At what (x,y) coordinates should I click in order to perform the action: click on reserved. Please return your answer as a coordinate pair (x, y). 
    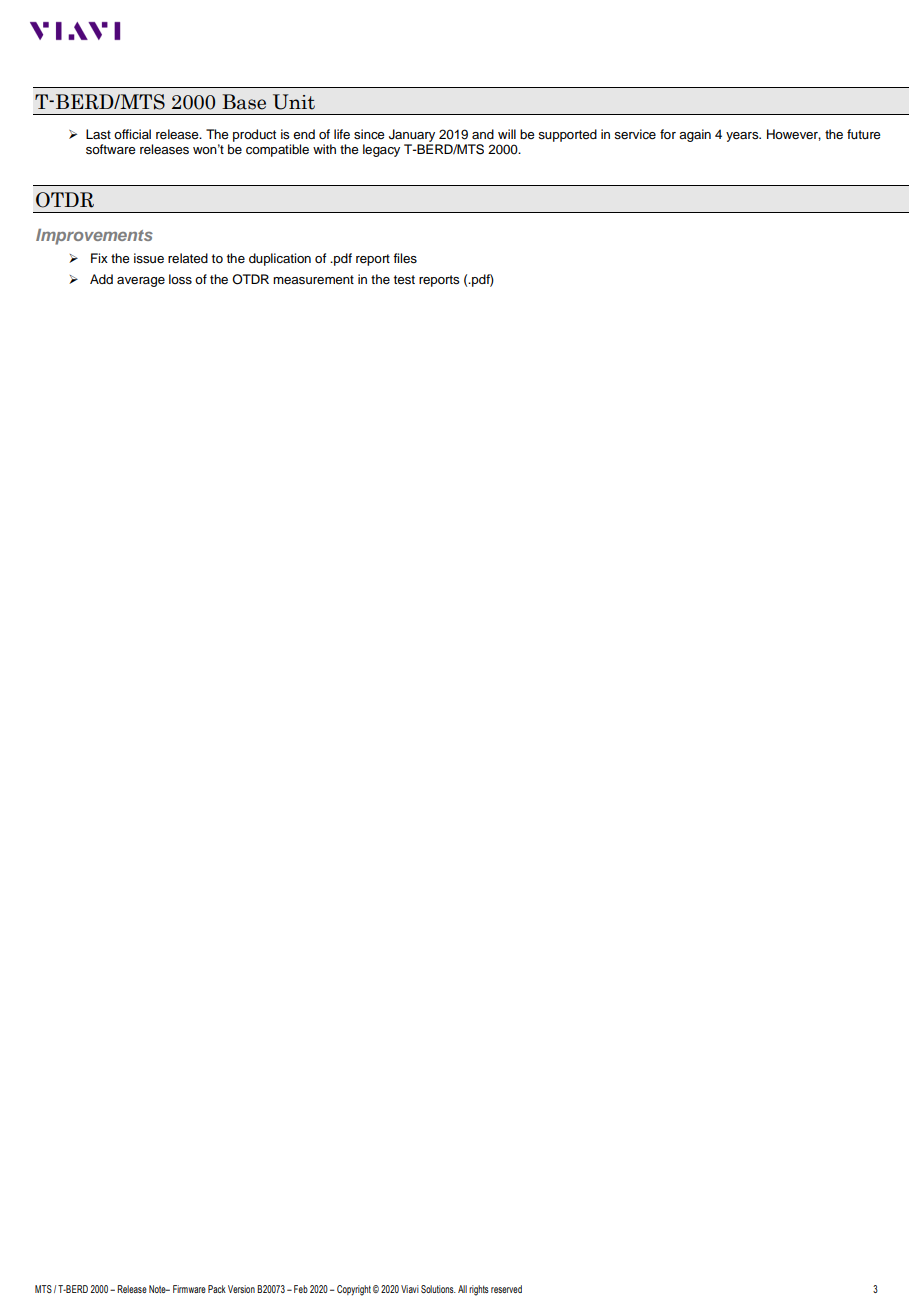
    Looking at the image, I should click on (506, 1289).
